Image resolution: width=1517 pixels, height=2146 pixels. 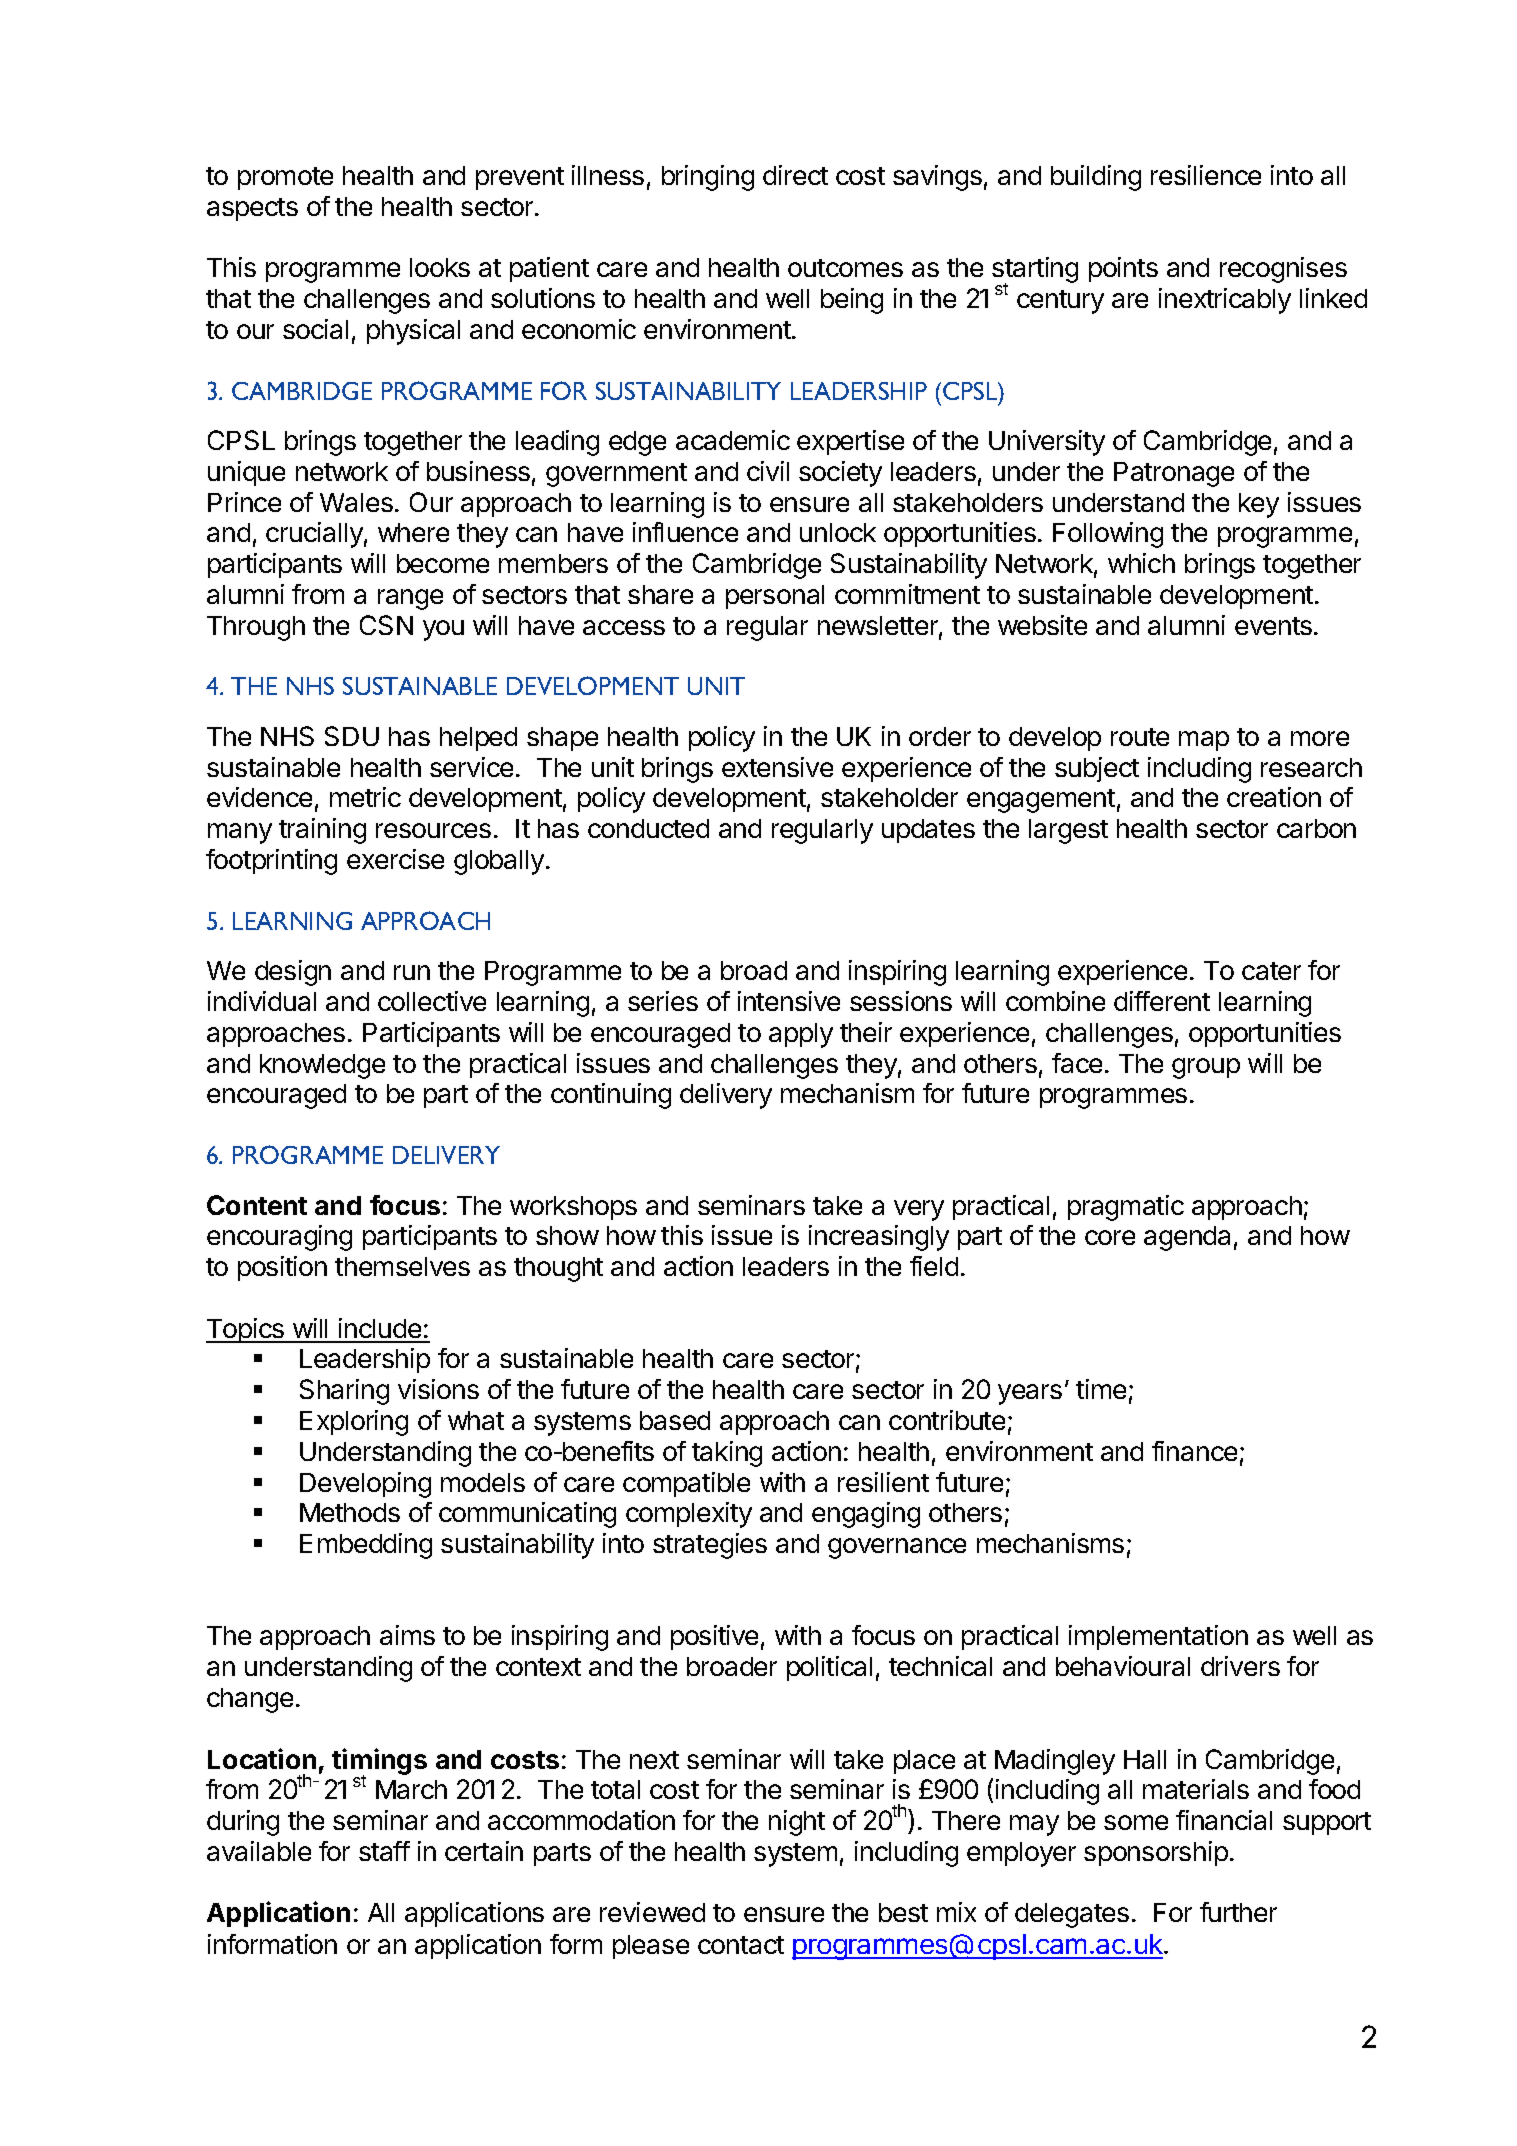 What do you see at coordinates (801, 1035) in the screenshot?
I see `apply` at bounding box center [801, 1035].
